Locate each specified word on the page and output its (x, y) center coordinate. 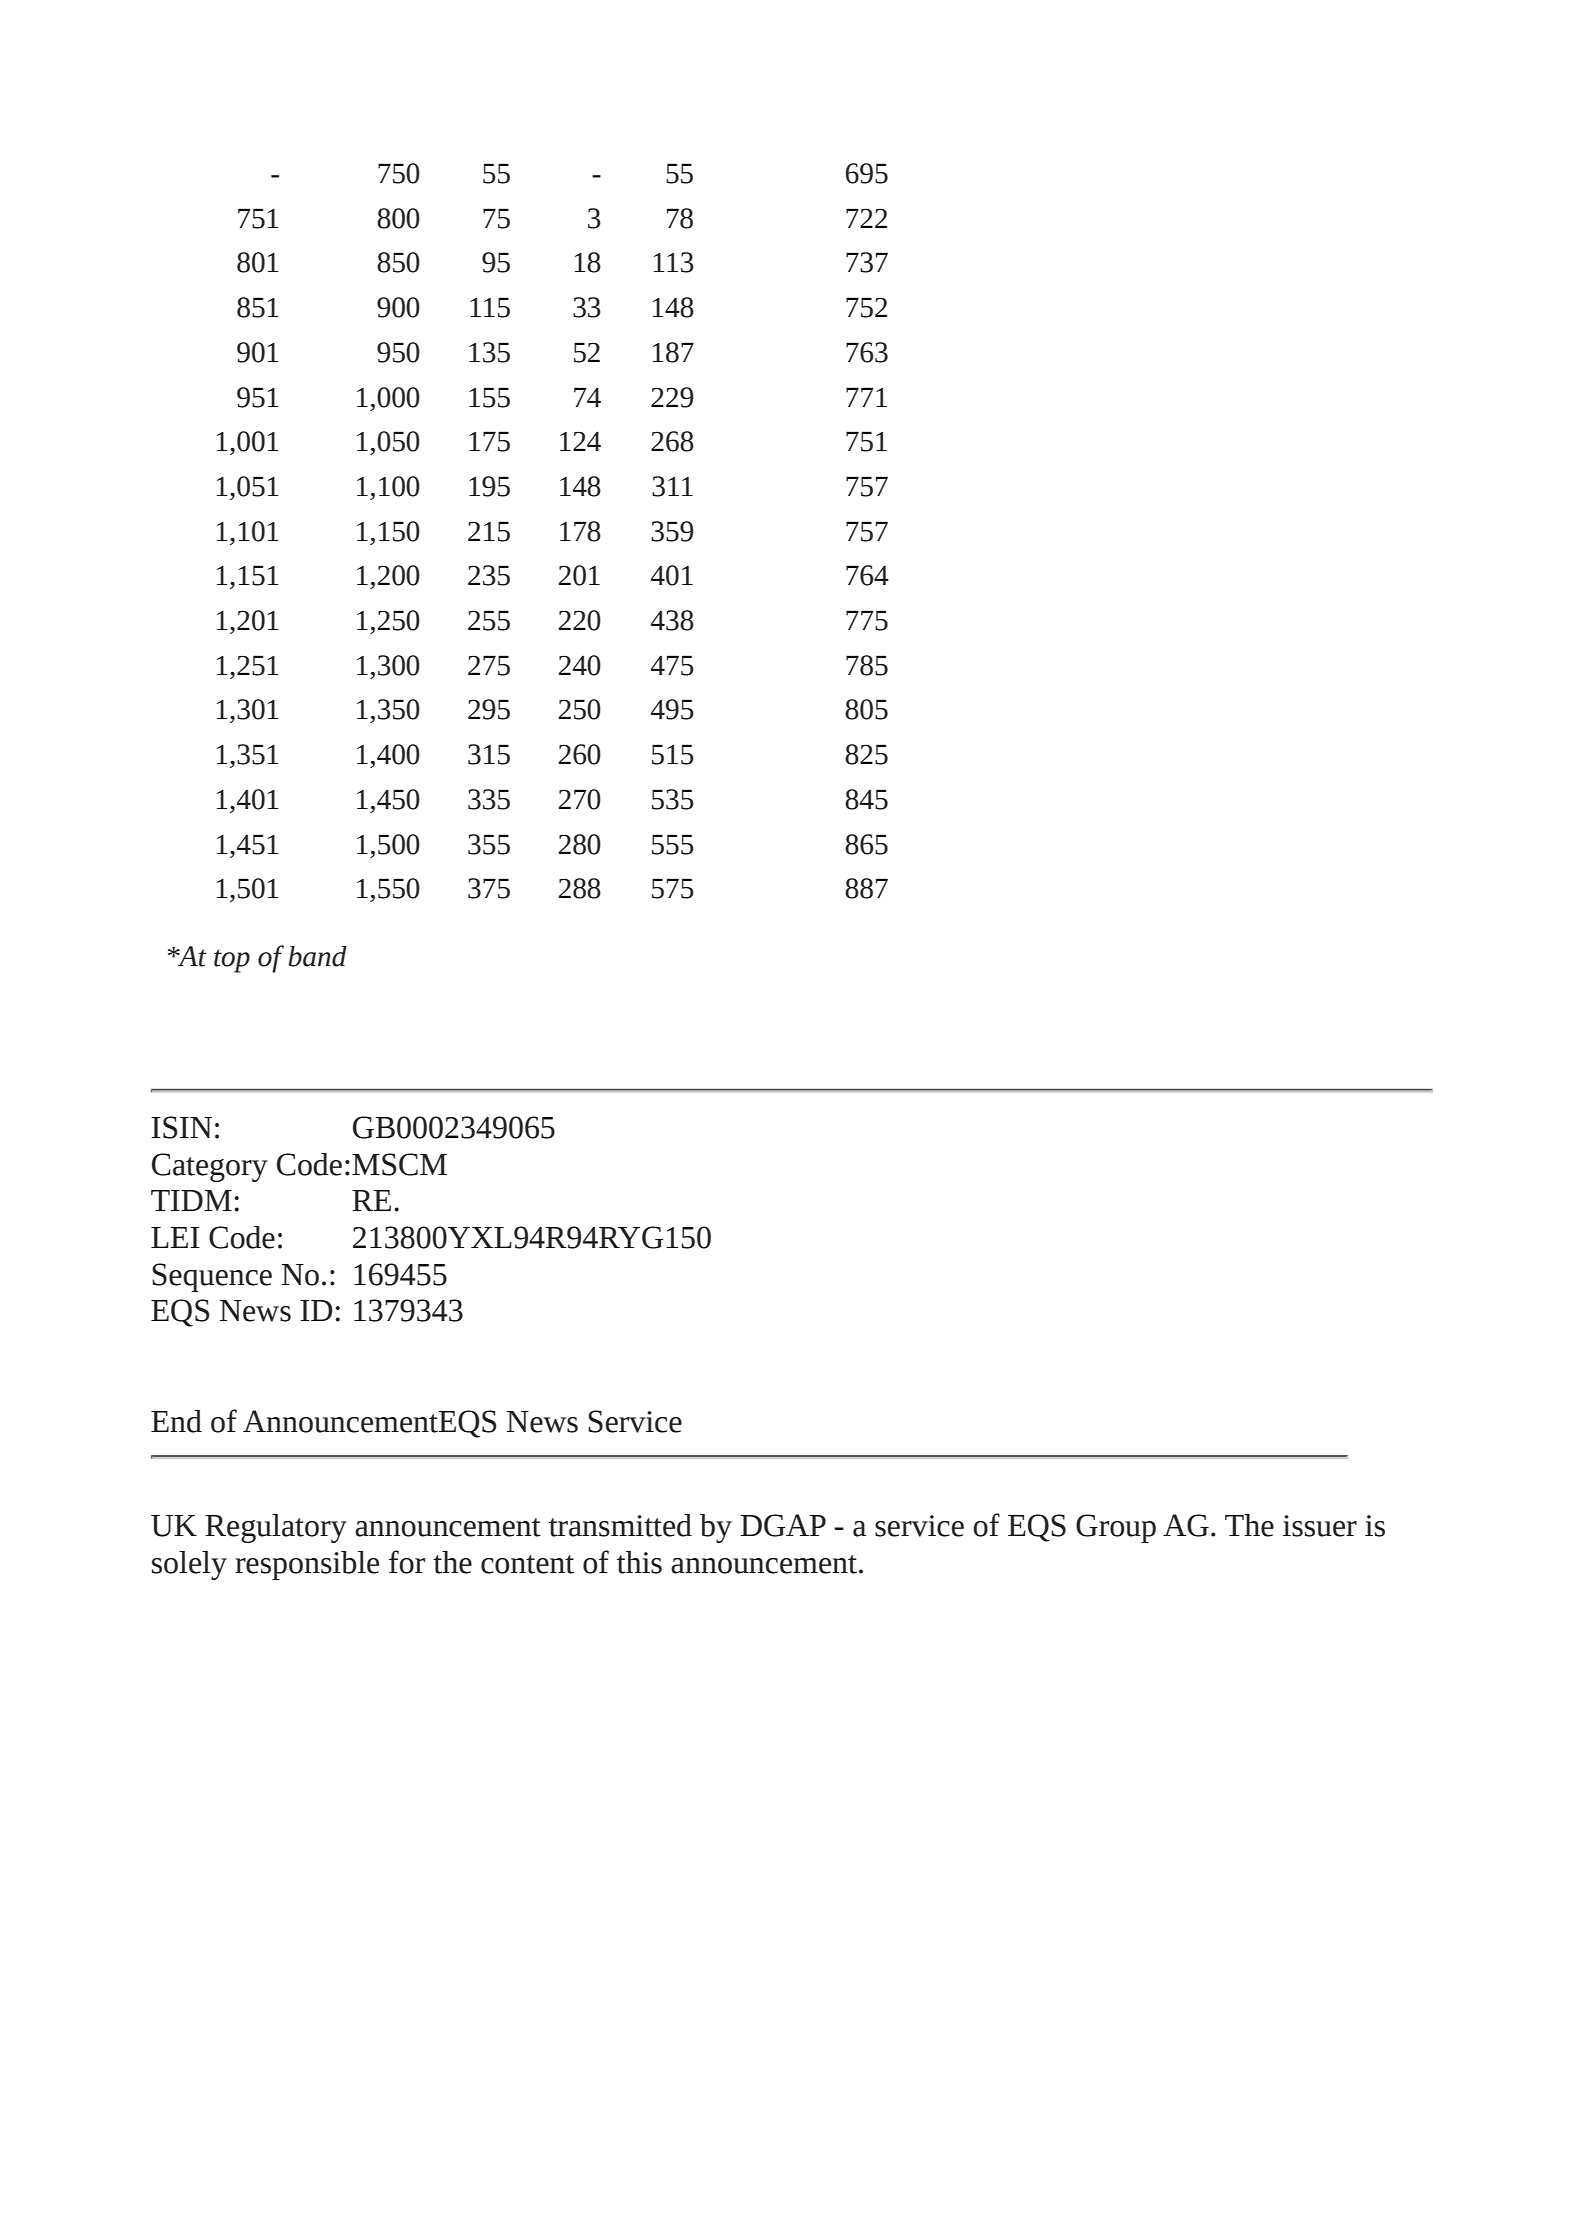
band (317, 956)
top (232, 961)
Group (1116, 1528)
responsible (307, 1565)
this (639, 1562)
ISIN (181, 1127)
